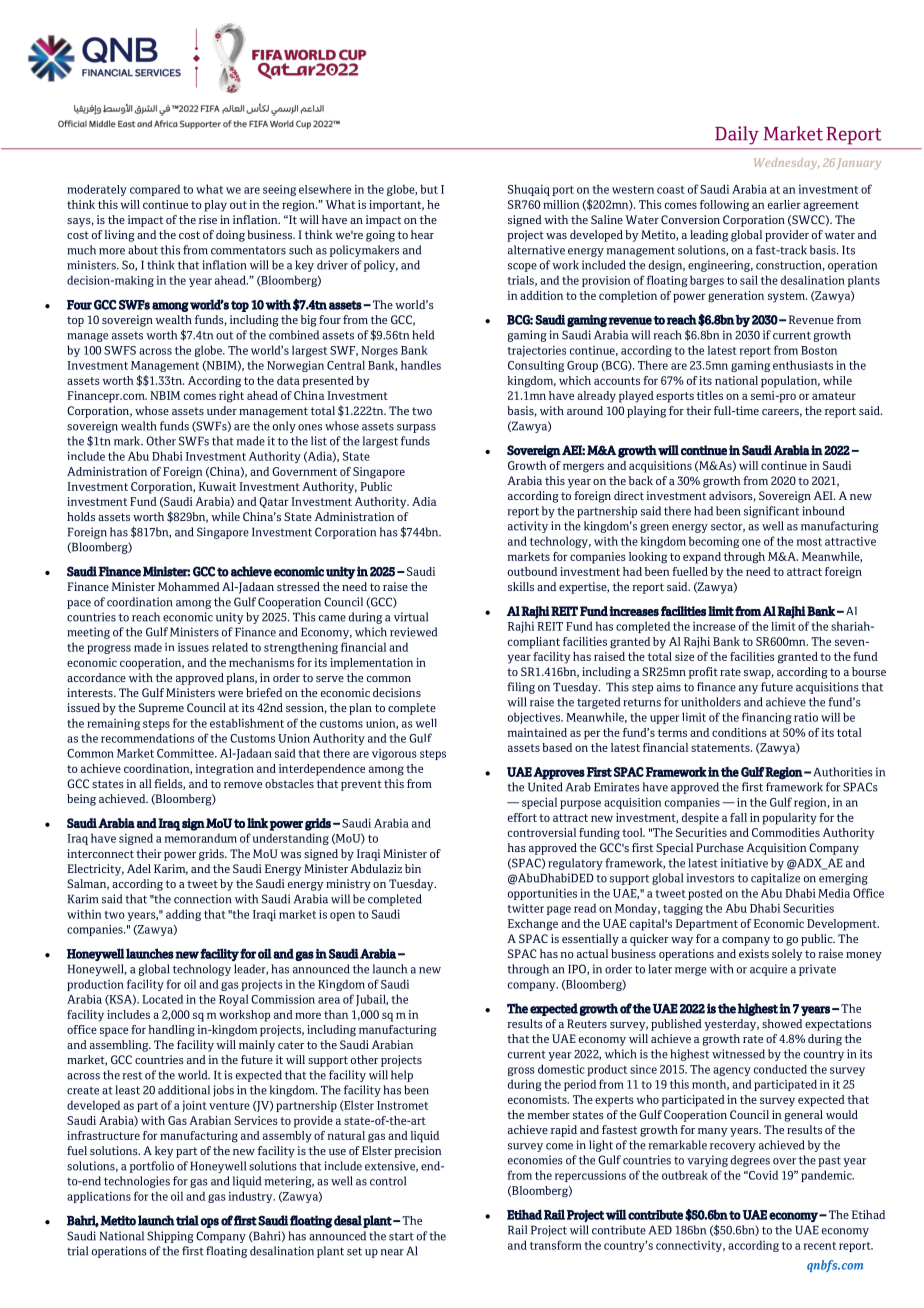 Image resolution: width=924 pixels, height=1308 pixels. I want to click on financing, so click(767, 718).
